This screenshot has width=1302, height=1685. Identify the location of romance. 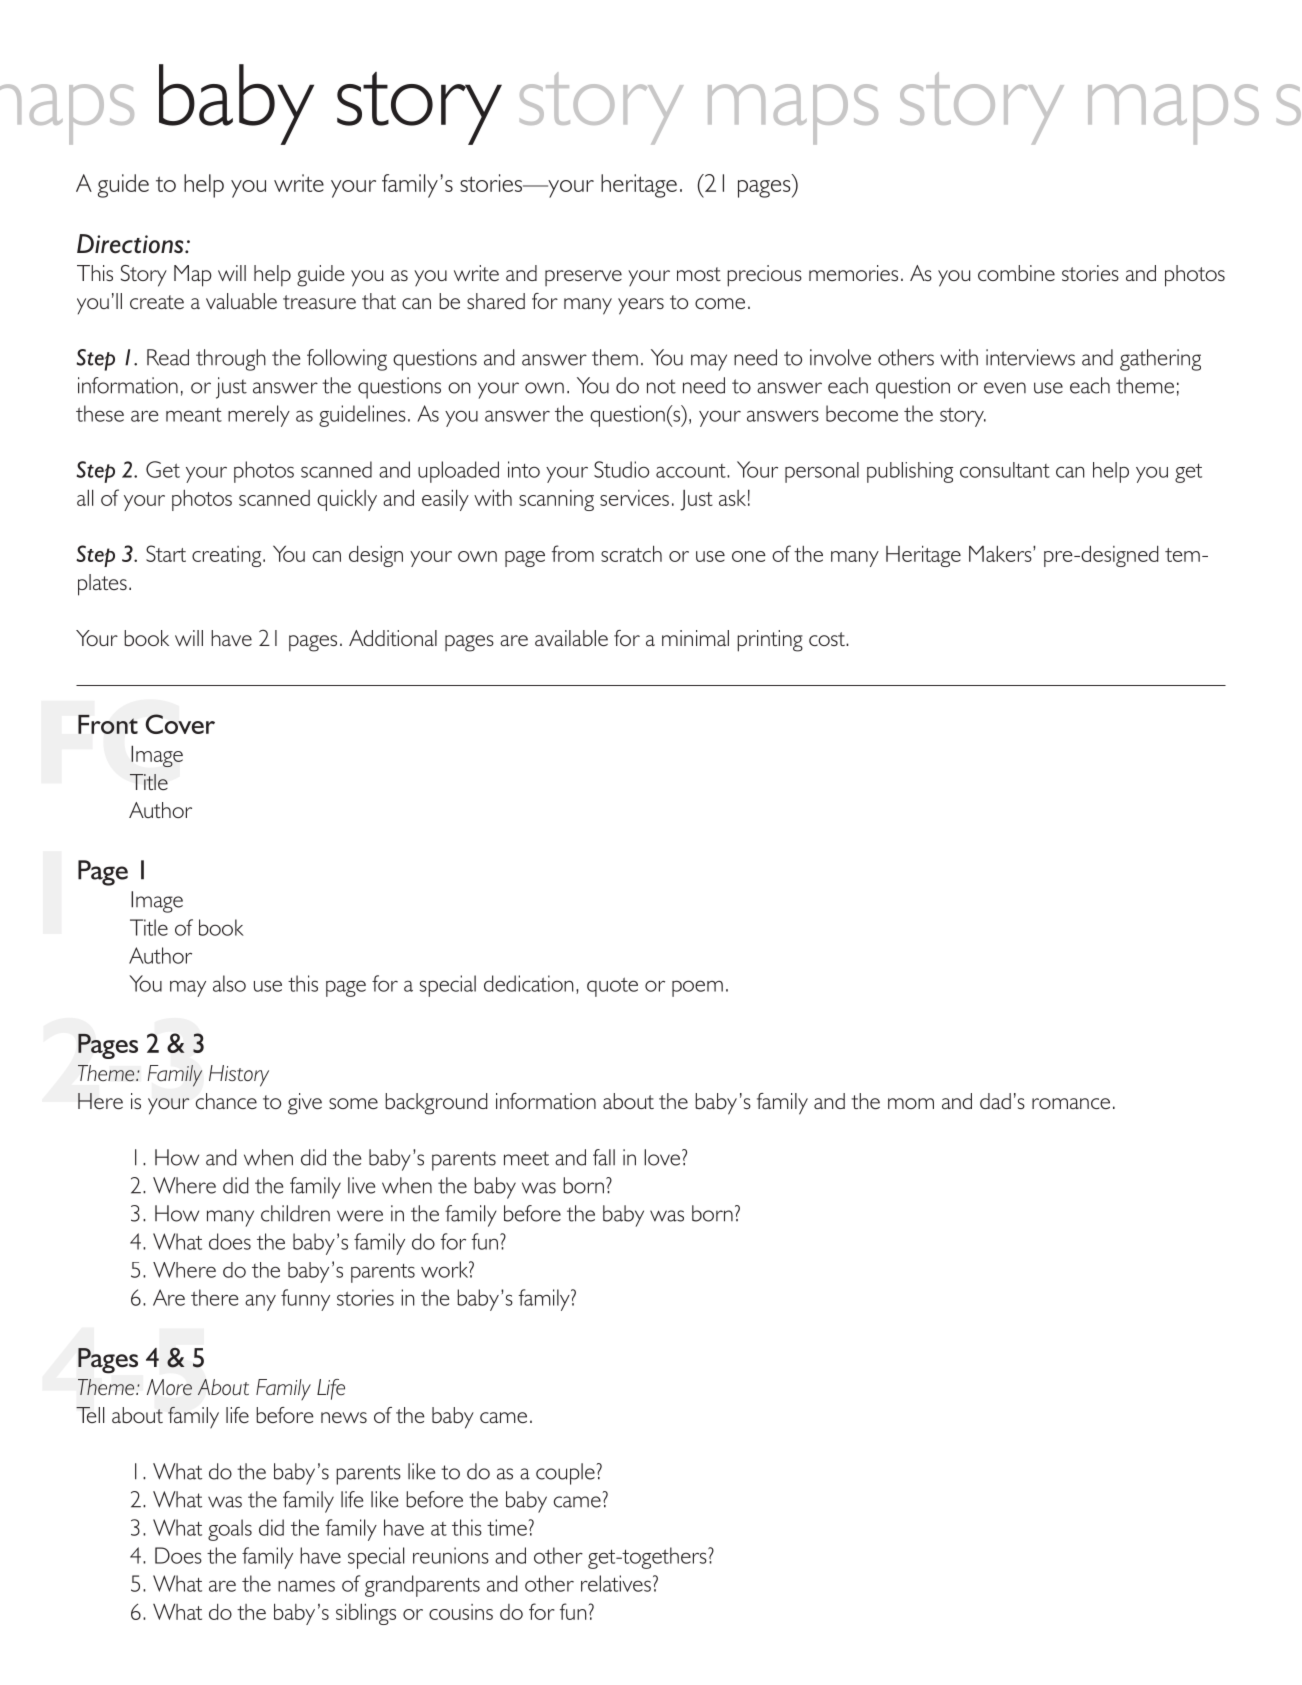
(1071, 1103).
